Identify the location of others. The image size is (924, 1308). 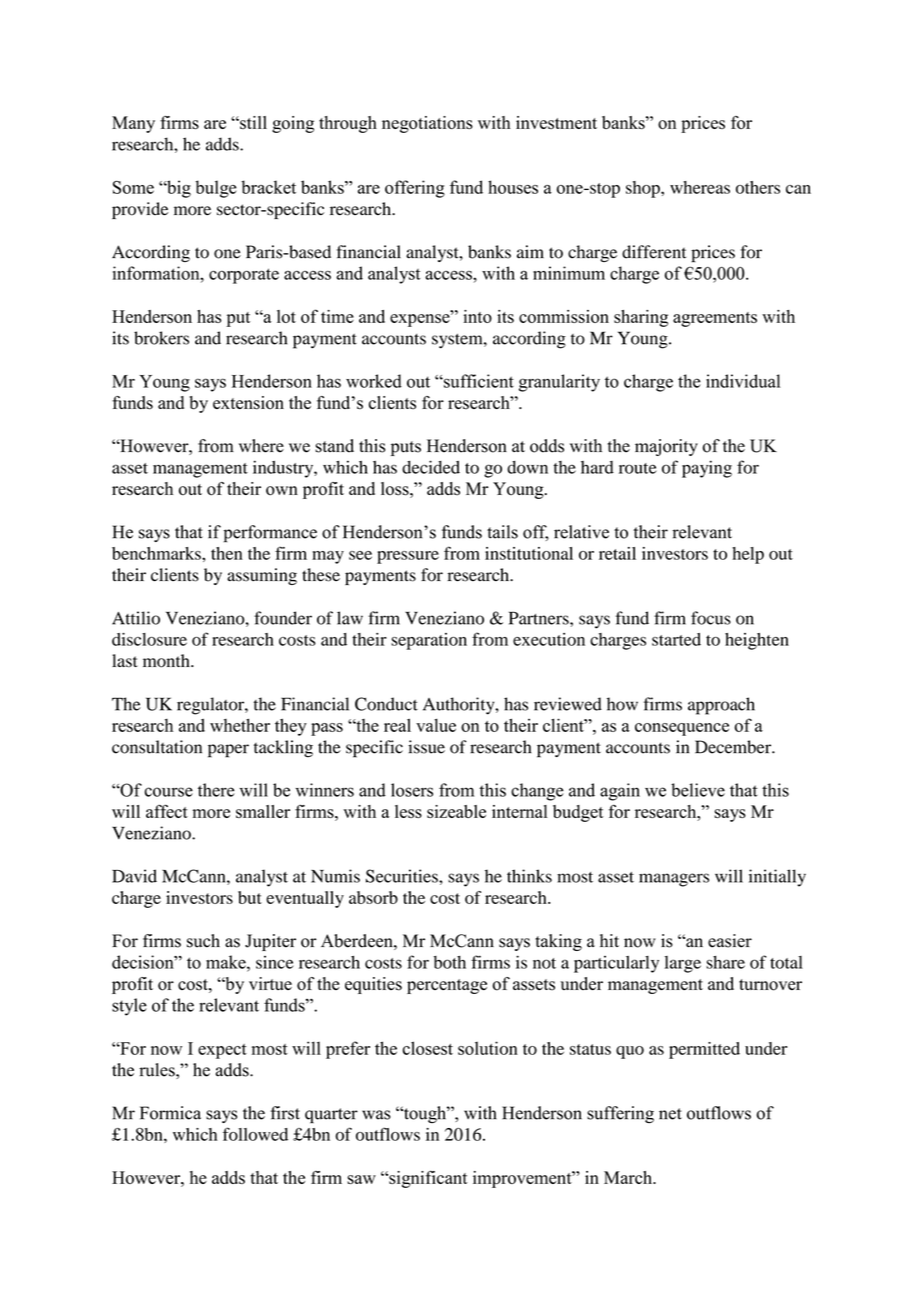
(758, 187).
